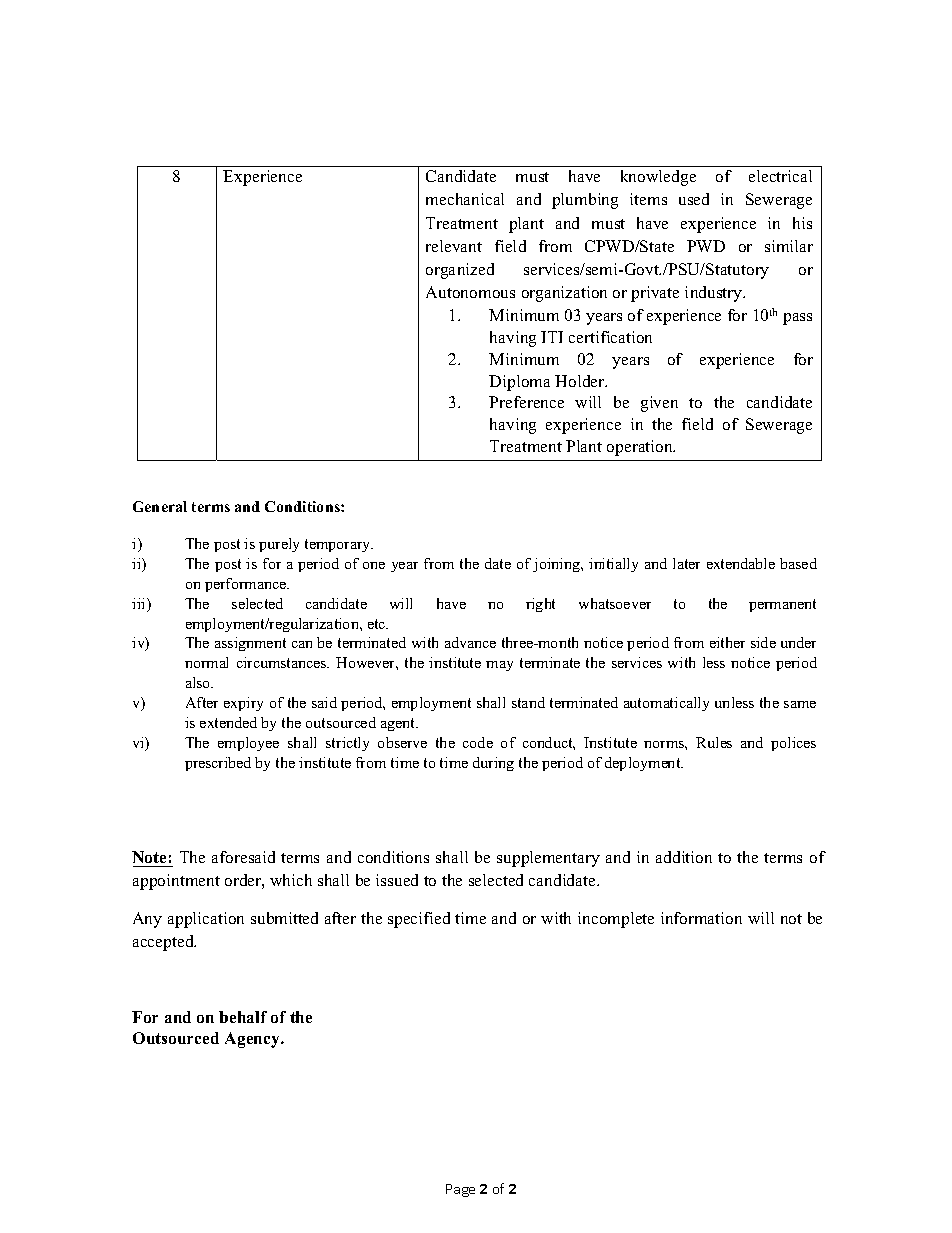  Describe the element at coordinates (465, 199) in the screenshot. I see `mechanical` at that location.
